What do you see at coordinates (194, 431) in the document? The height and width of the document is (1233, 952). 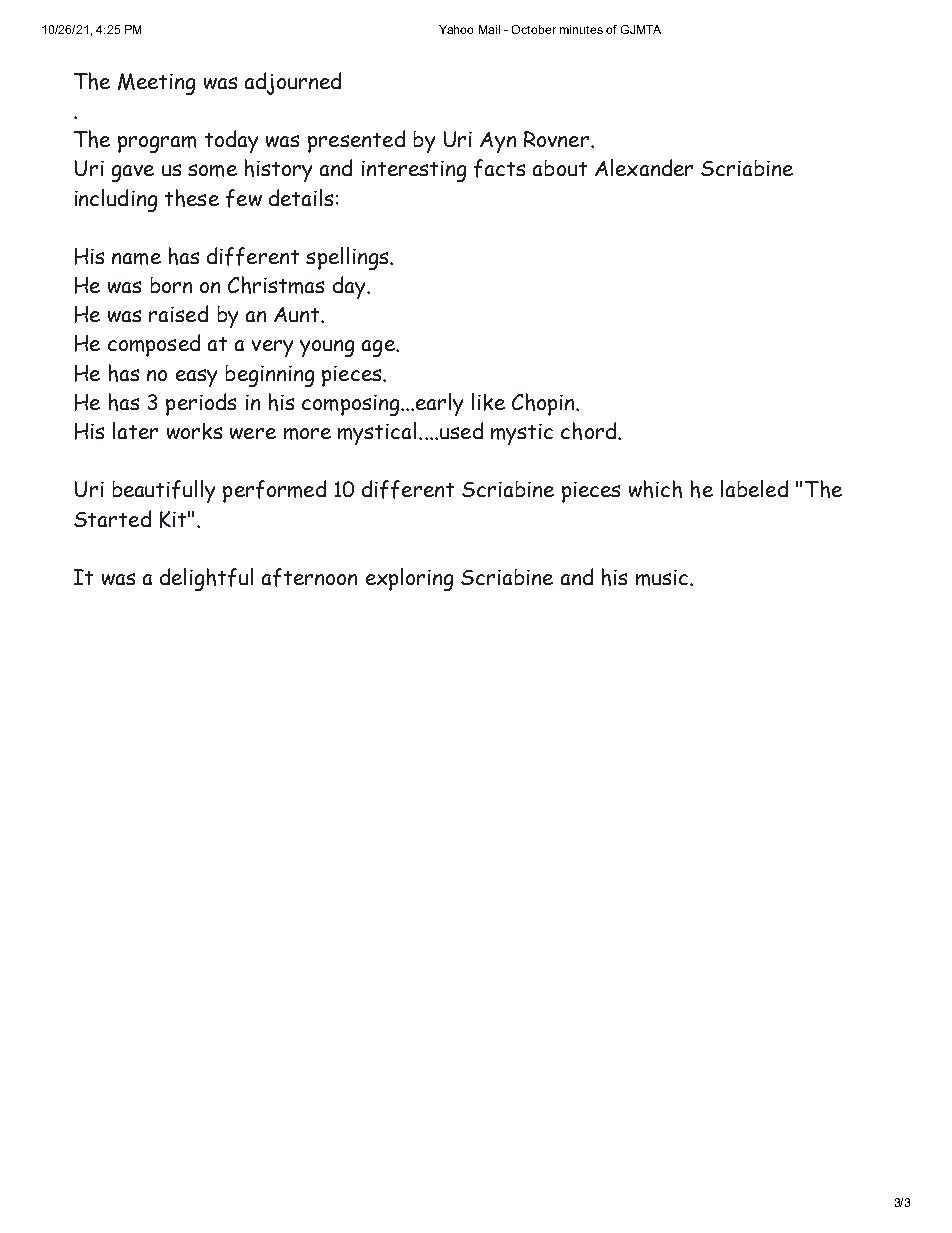 I see `works` at bounding box center [194, 431].
